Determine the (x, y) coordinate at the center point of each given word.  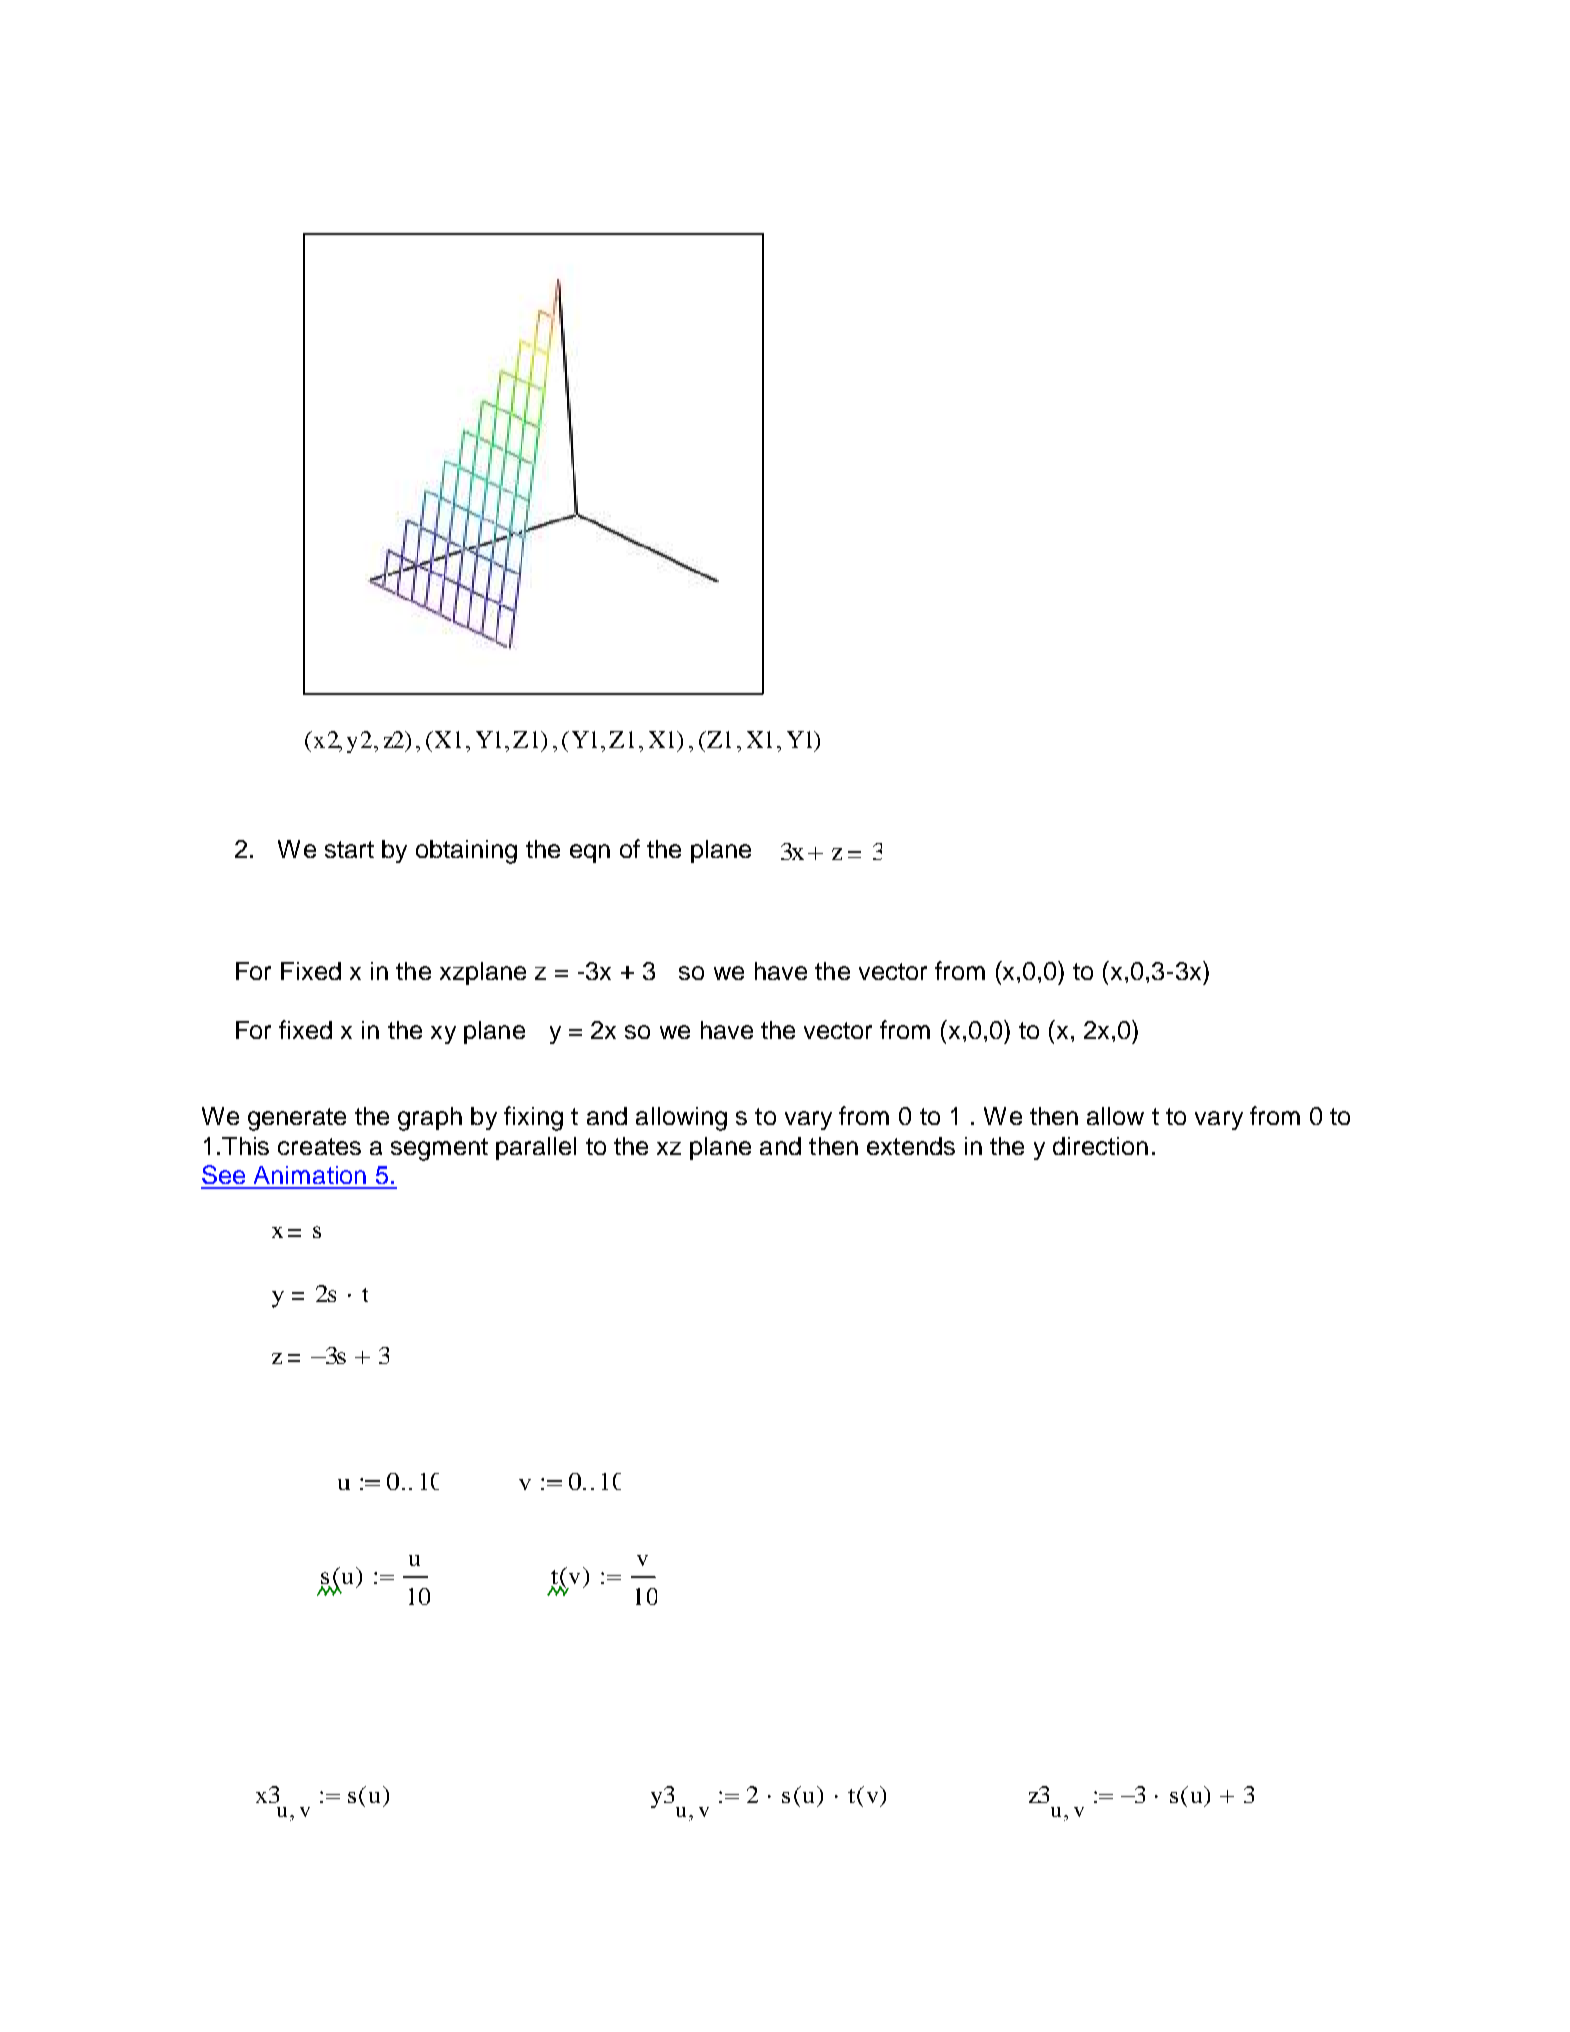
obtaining (466, 852)
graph (430, 1119)
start (349, 849)
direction (1100, 1146)
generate (297, 1119)
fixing (533, 1118)
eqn (590, 853)
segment (439, 1149)
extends (911, 1146)
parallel (536, 1148)
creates (319, 1146)
